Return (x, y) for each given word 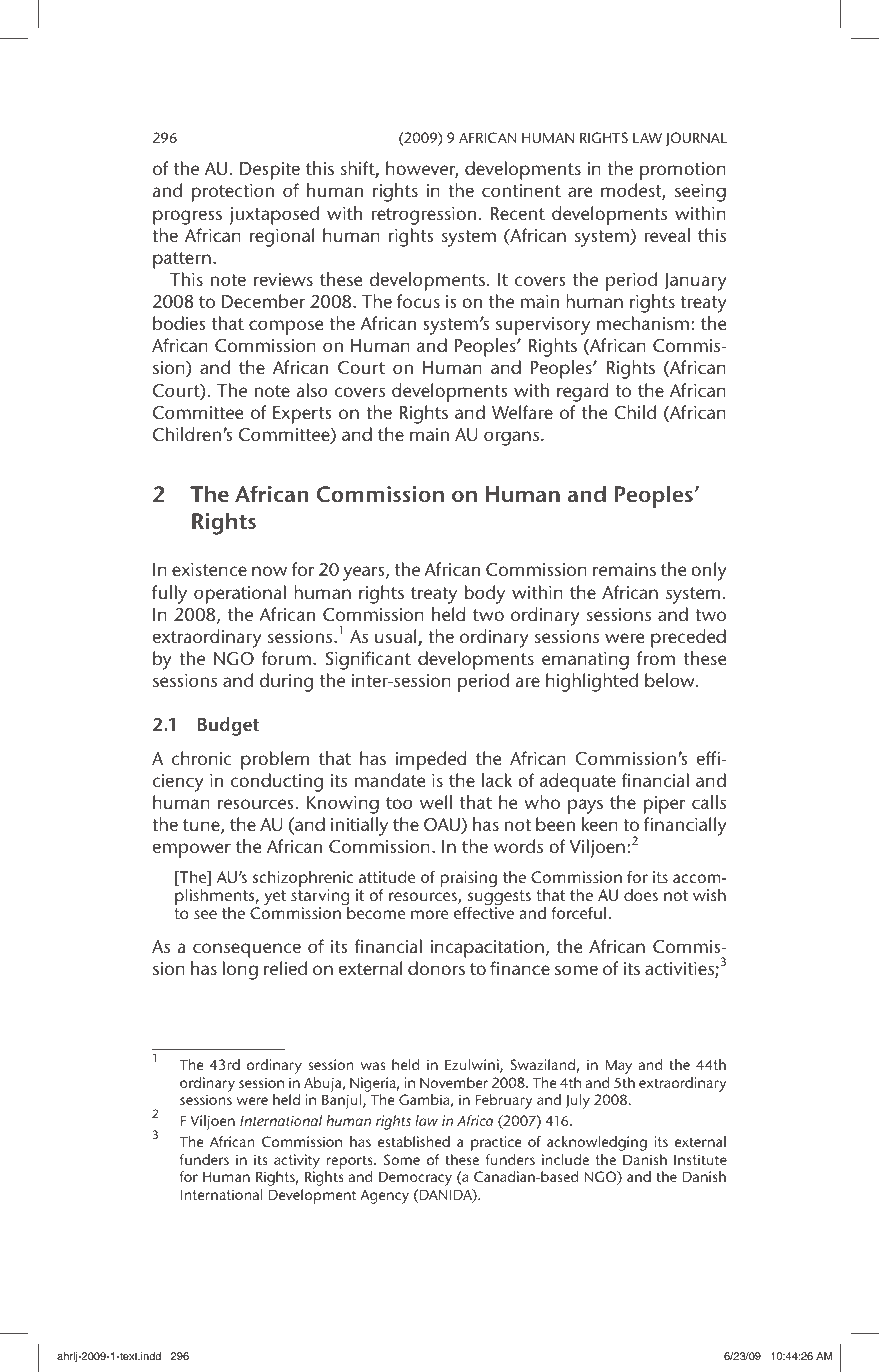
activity (297, 1163)
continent (521, 190)
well (436, 802)
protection (233, 193)
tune (202, 826)
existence (209, 569)
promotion (683, 171)
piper (665, 805)
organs (511, 438)
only (709, 571)
